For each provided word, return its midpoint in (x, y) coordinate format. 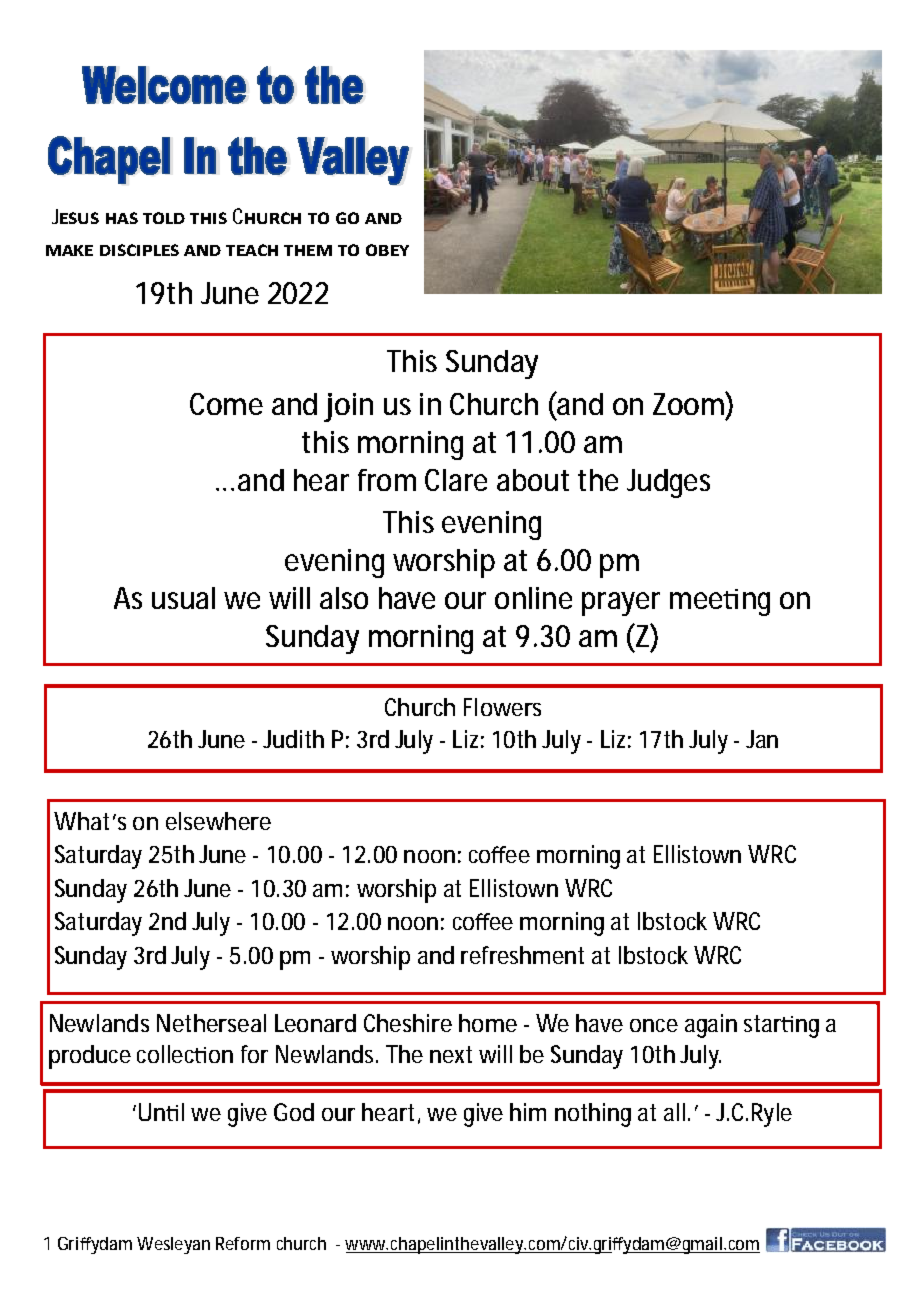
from (385, 480)
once (654, 1025)
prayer (621, 604)
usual (183, 598)
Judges (668, 483)
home (488, 1023)
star (763, 1023)
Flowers (502, 707)
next (451, 1054)
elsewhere (218, 821)
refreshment (522, 955)
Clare (456, 480)
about (533, 480)
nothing (593, 1115)
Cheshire (408, 1023)
